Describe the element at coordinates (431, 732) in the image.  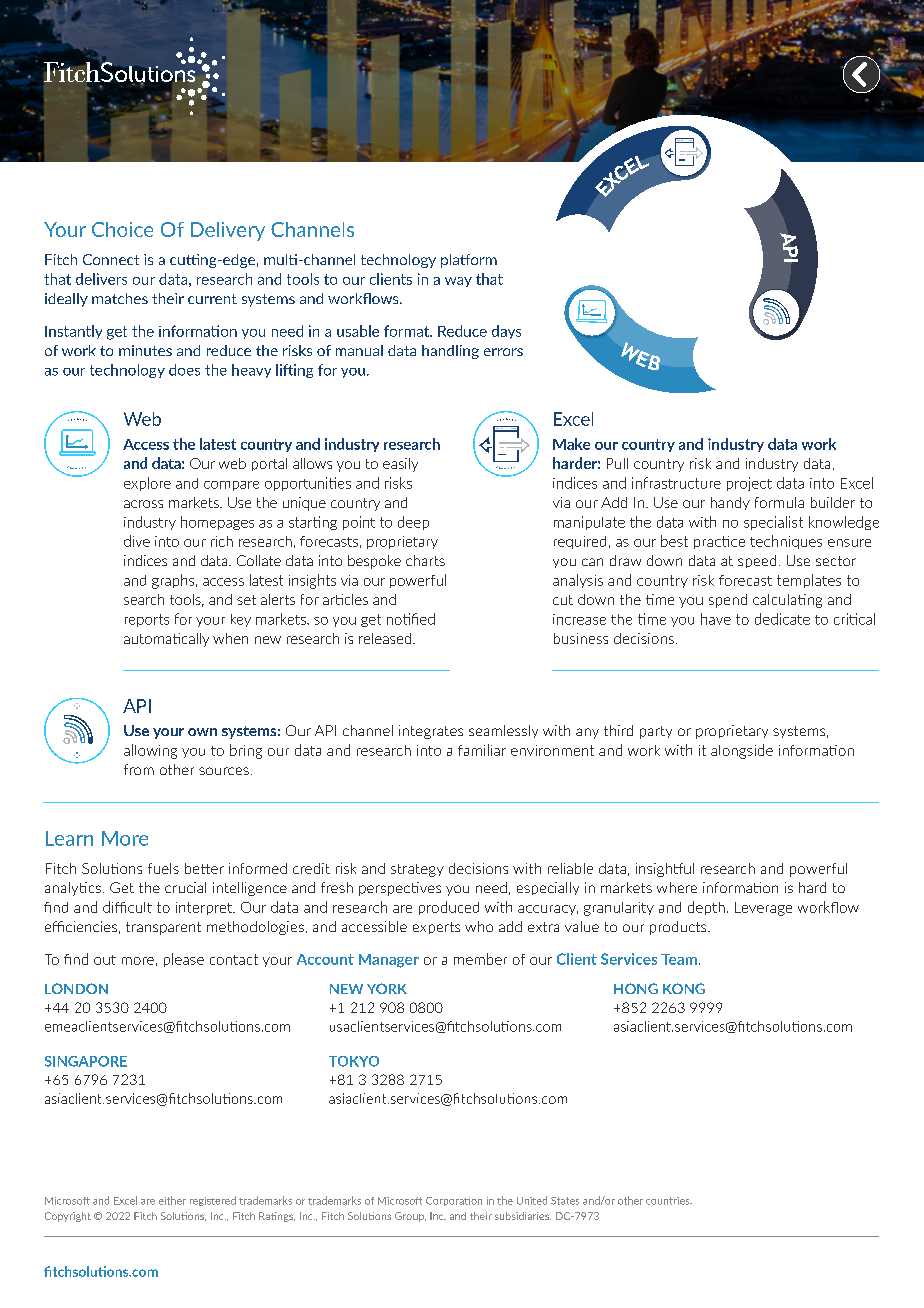
I see `integrates` at that location.
